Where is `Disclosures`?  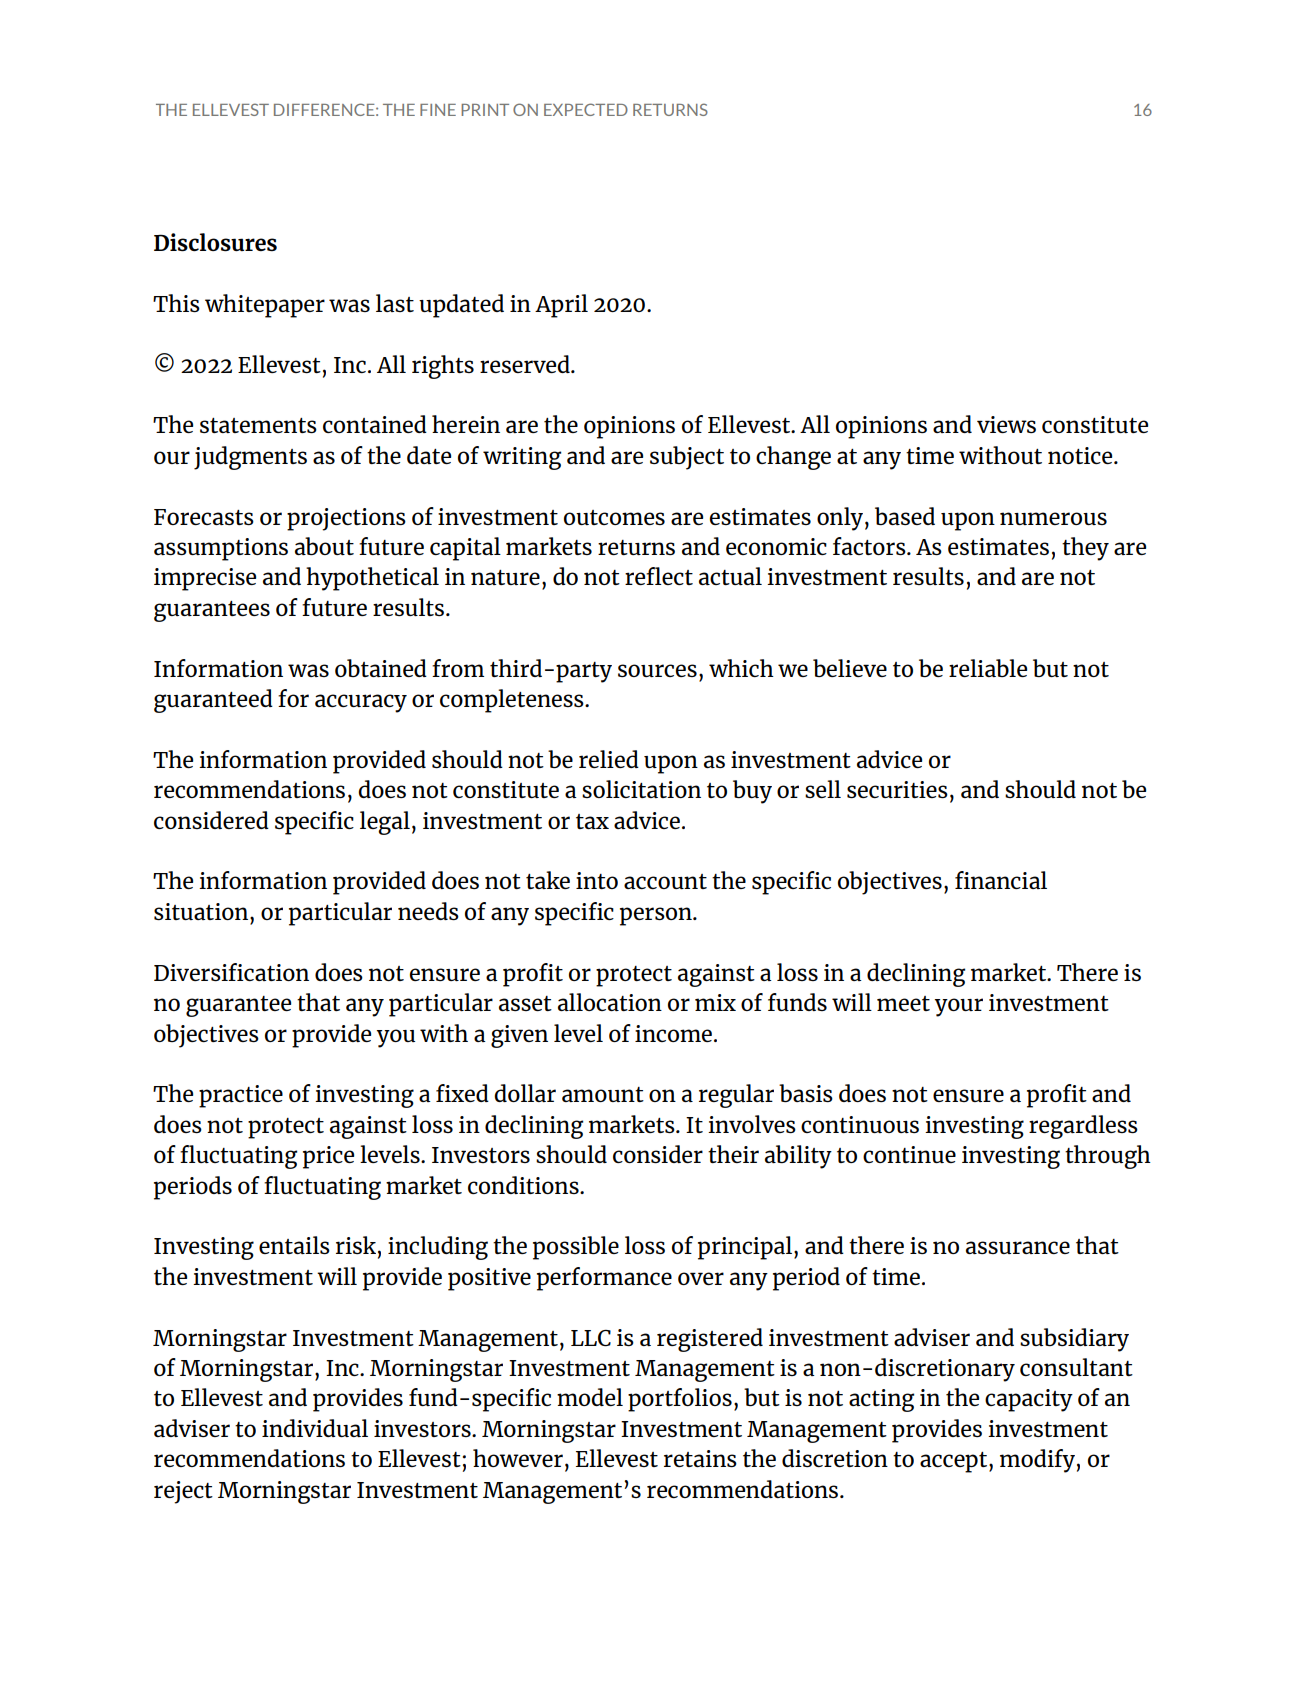 Disclosures is located at coordinates (215, 242).
